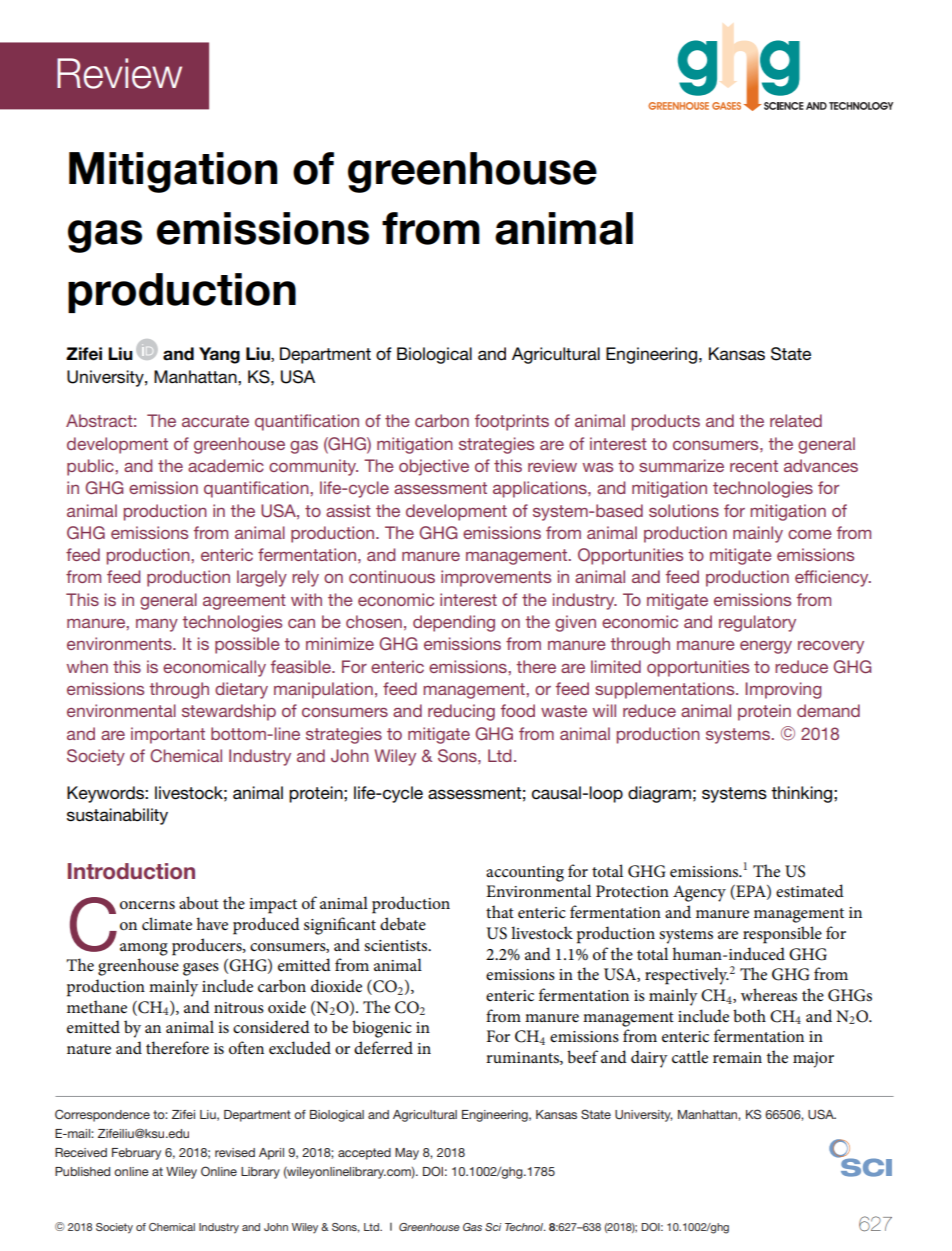 The image size is (952, 1251). Describe the element at coordinates (407, 1154) in the screenshot. I see `May` at that location.
